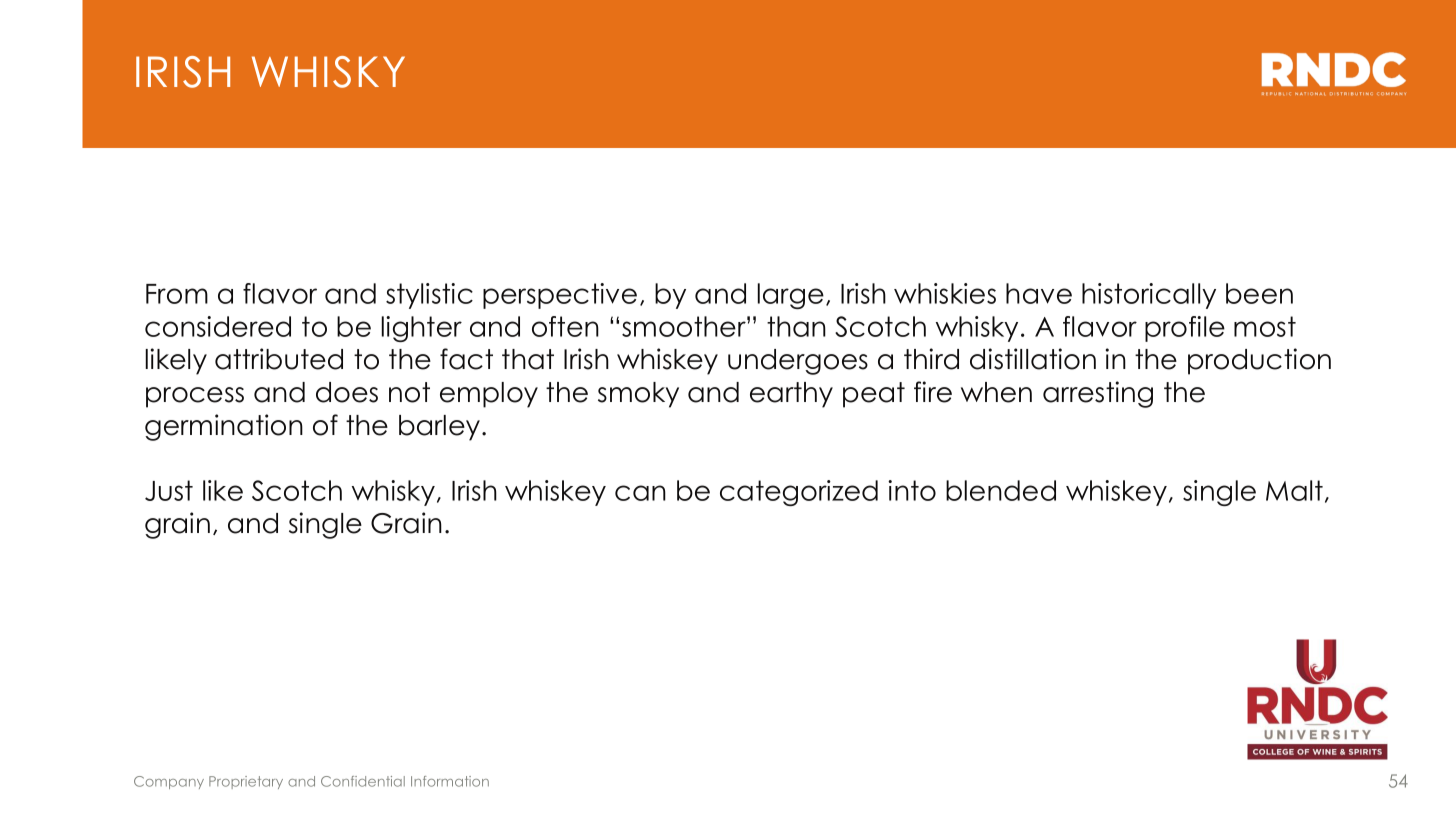  I want to click on Proprietary, so click(246, 782).
